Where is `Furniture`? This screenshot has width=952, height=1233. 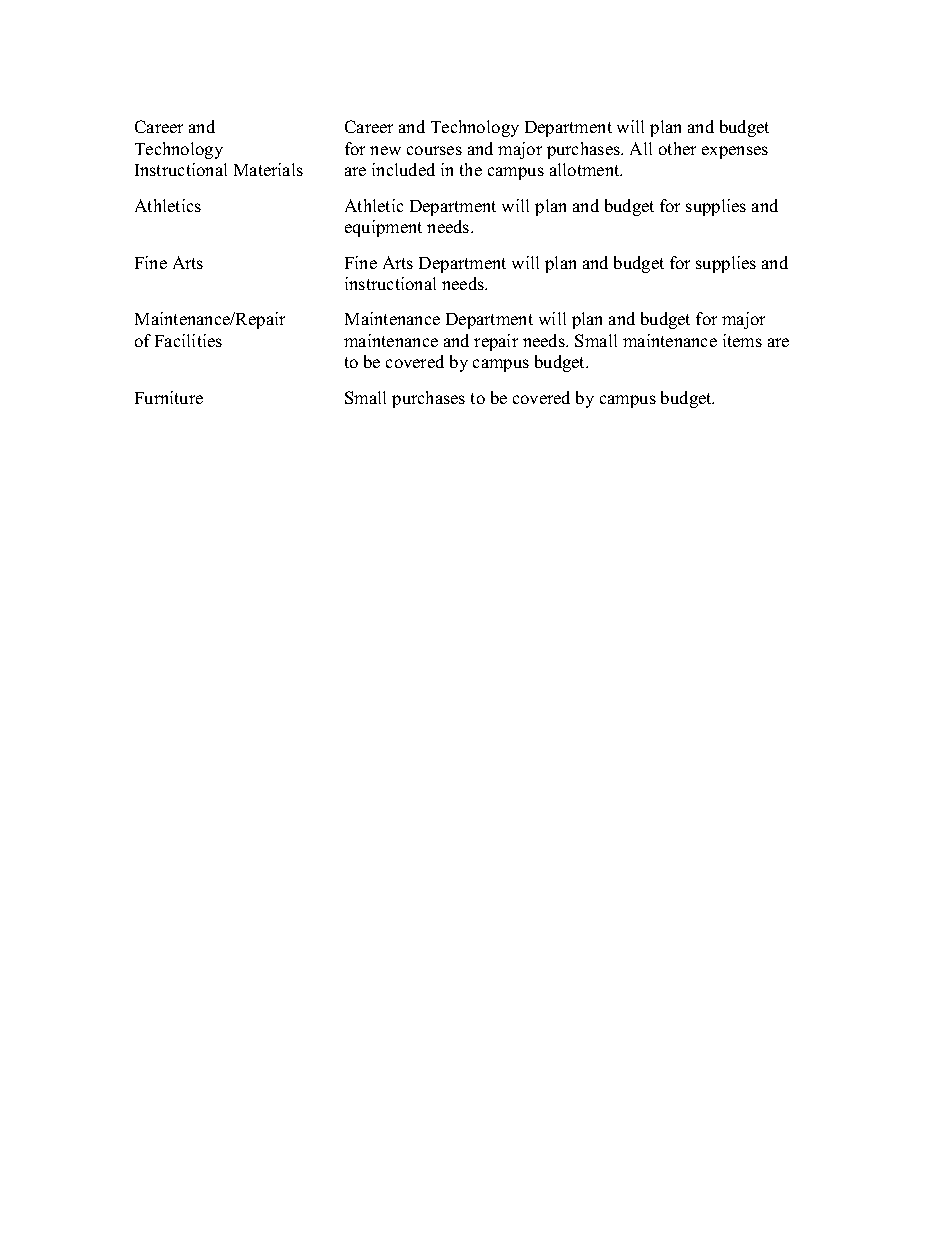
Furniture is located at coordinates (169, 397).
